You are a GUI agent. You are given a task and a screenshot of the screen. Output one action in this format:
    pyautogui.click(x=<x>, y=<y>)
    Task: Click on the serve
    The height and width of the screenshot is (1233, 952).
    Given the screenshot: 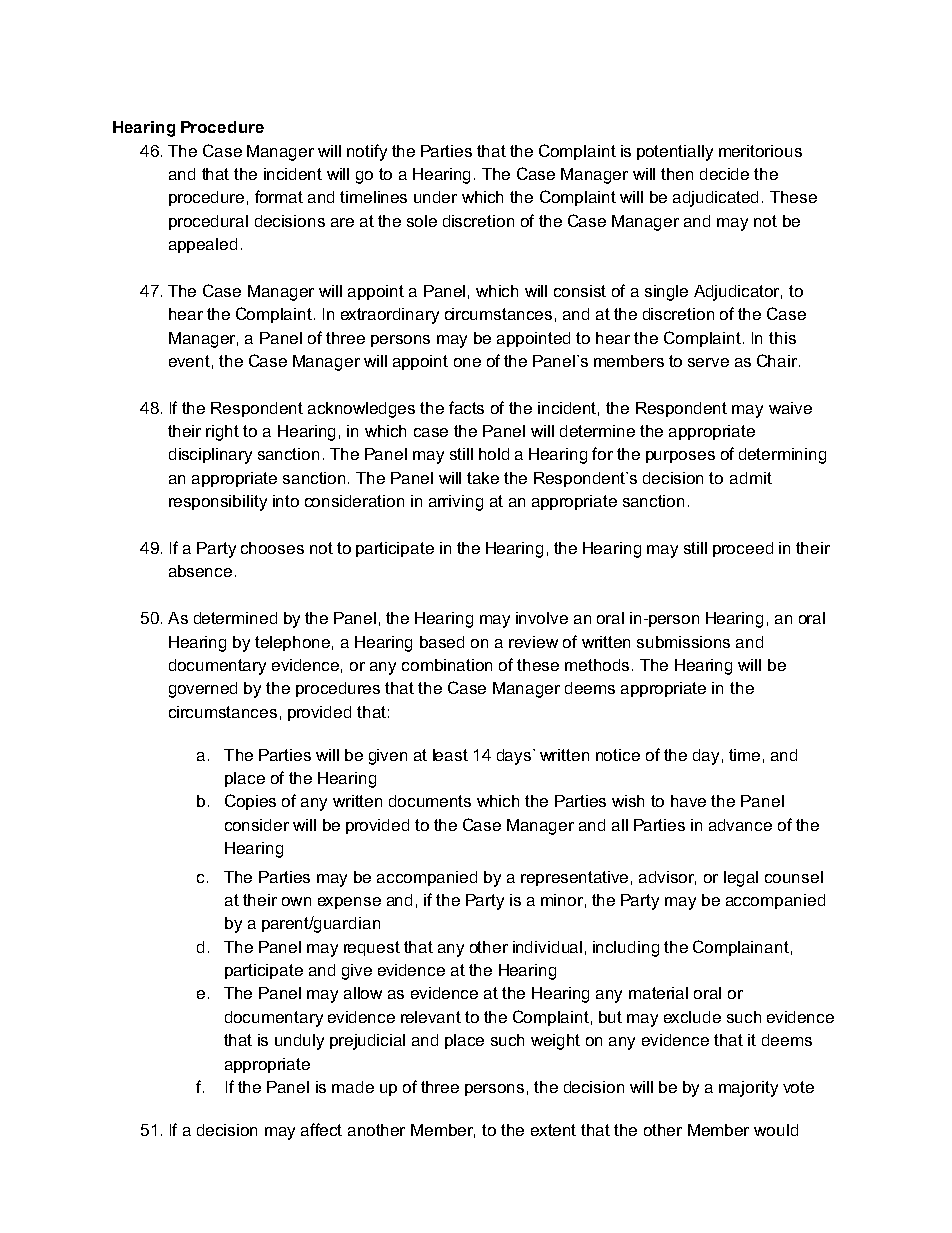 What is the action you would take?
    pyautogui.click(x=708, y=362)
